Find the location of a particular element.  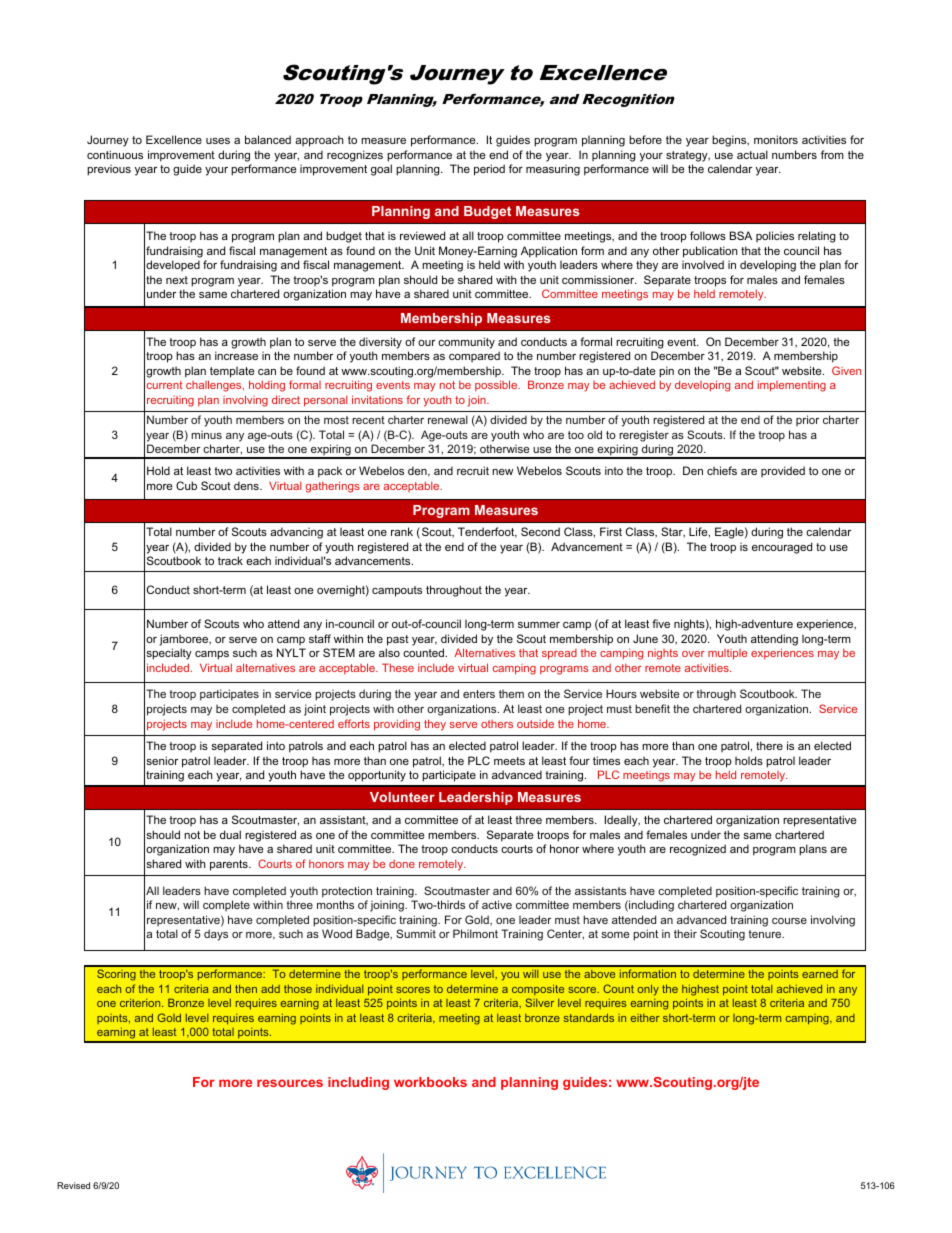

continuous is located at coordinates (115, 154).
